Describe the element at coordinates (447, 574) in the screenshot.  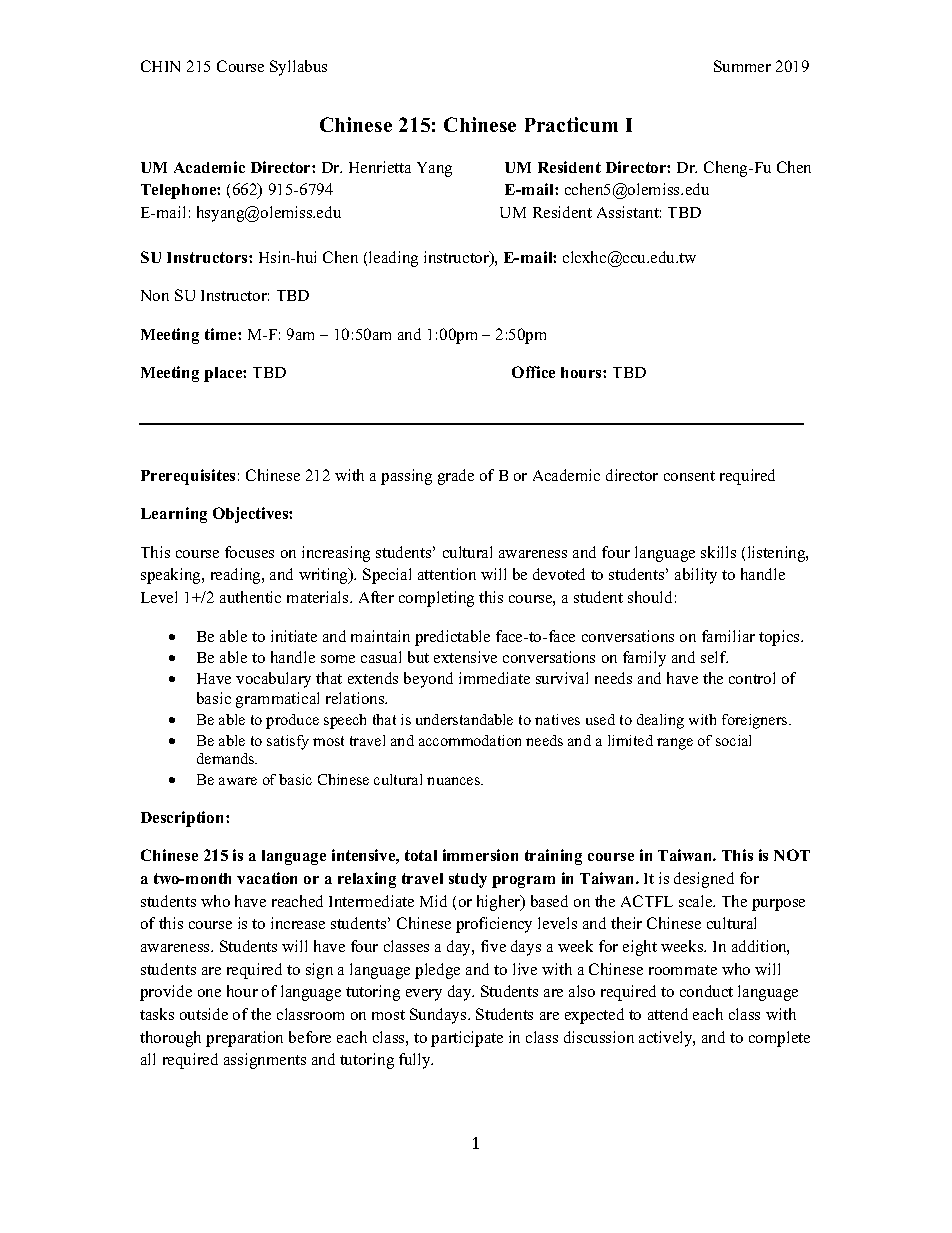
I see `attention` at that location.
